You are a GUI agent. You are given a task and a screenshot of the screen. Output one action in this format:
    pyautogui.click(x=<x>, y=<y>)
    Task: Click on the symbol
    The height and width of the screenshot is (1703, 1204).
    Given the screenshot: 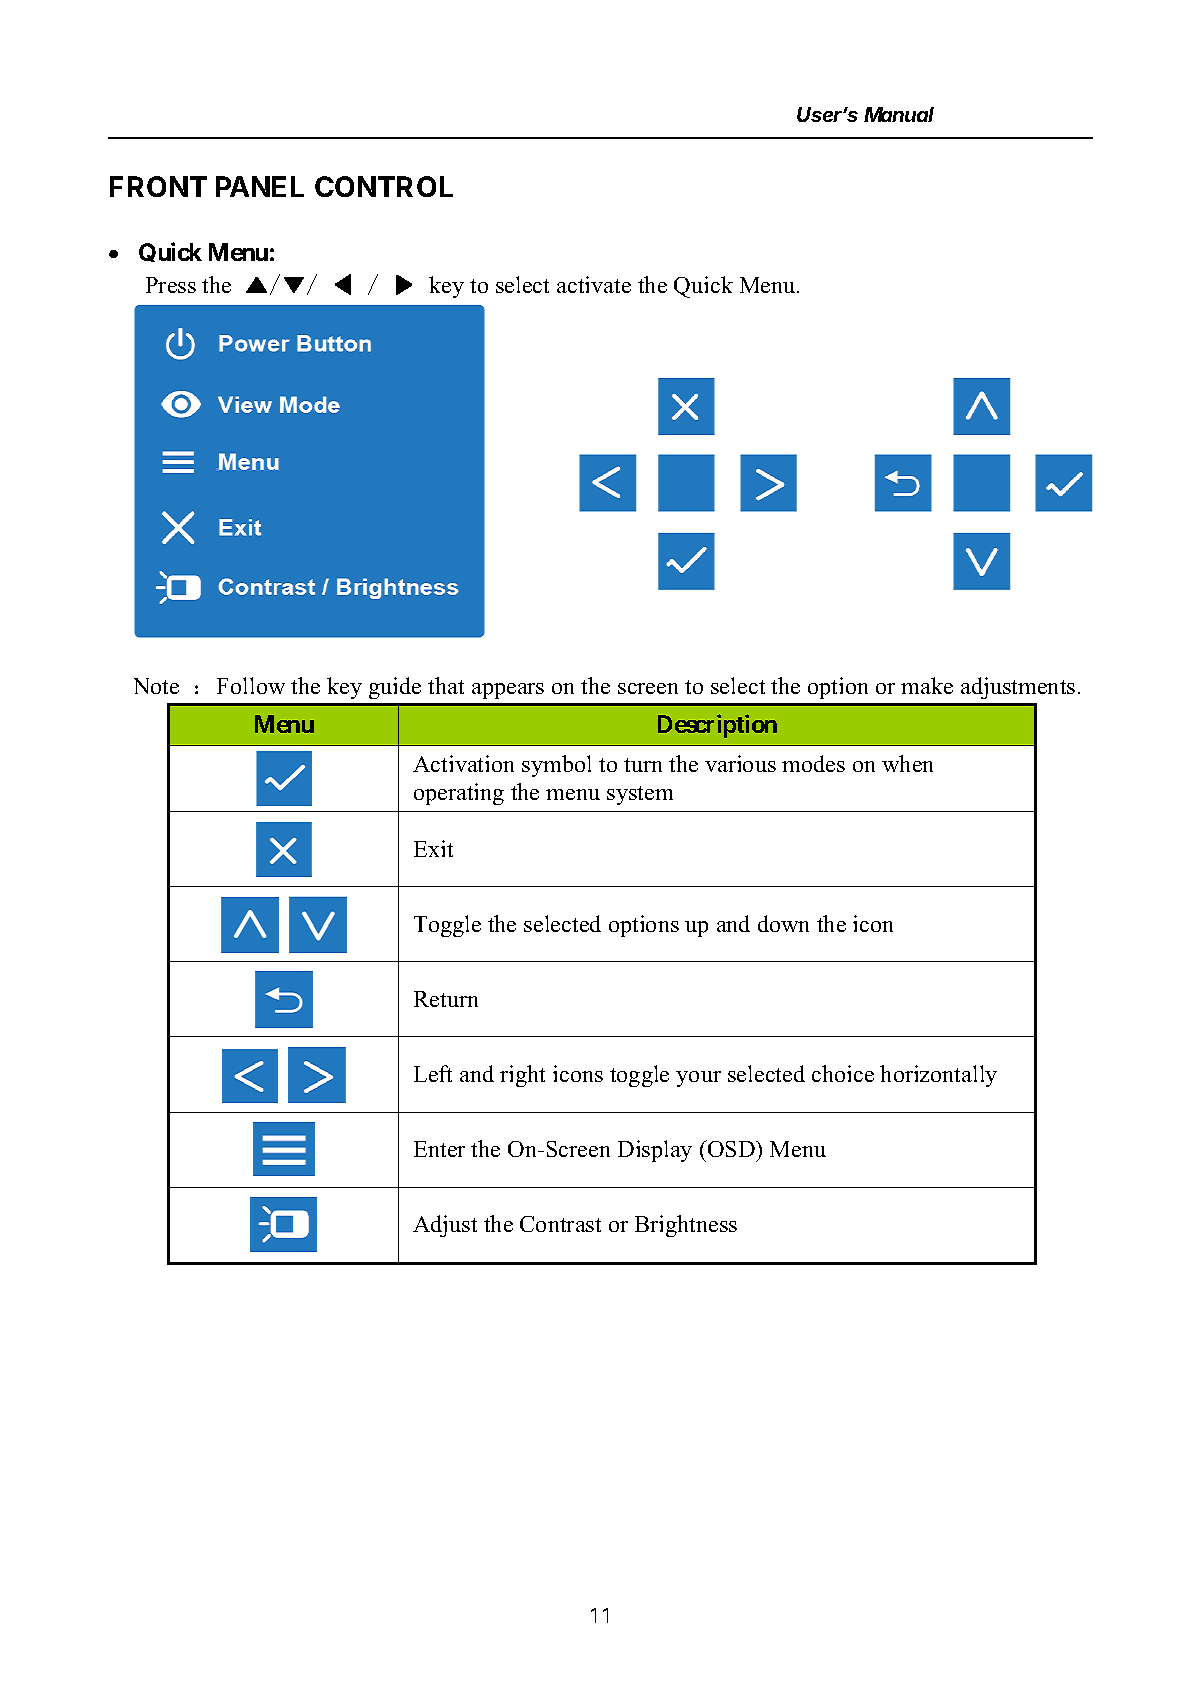 What is the action you would take?
    pyautogui.click(x=556, y=766)
